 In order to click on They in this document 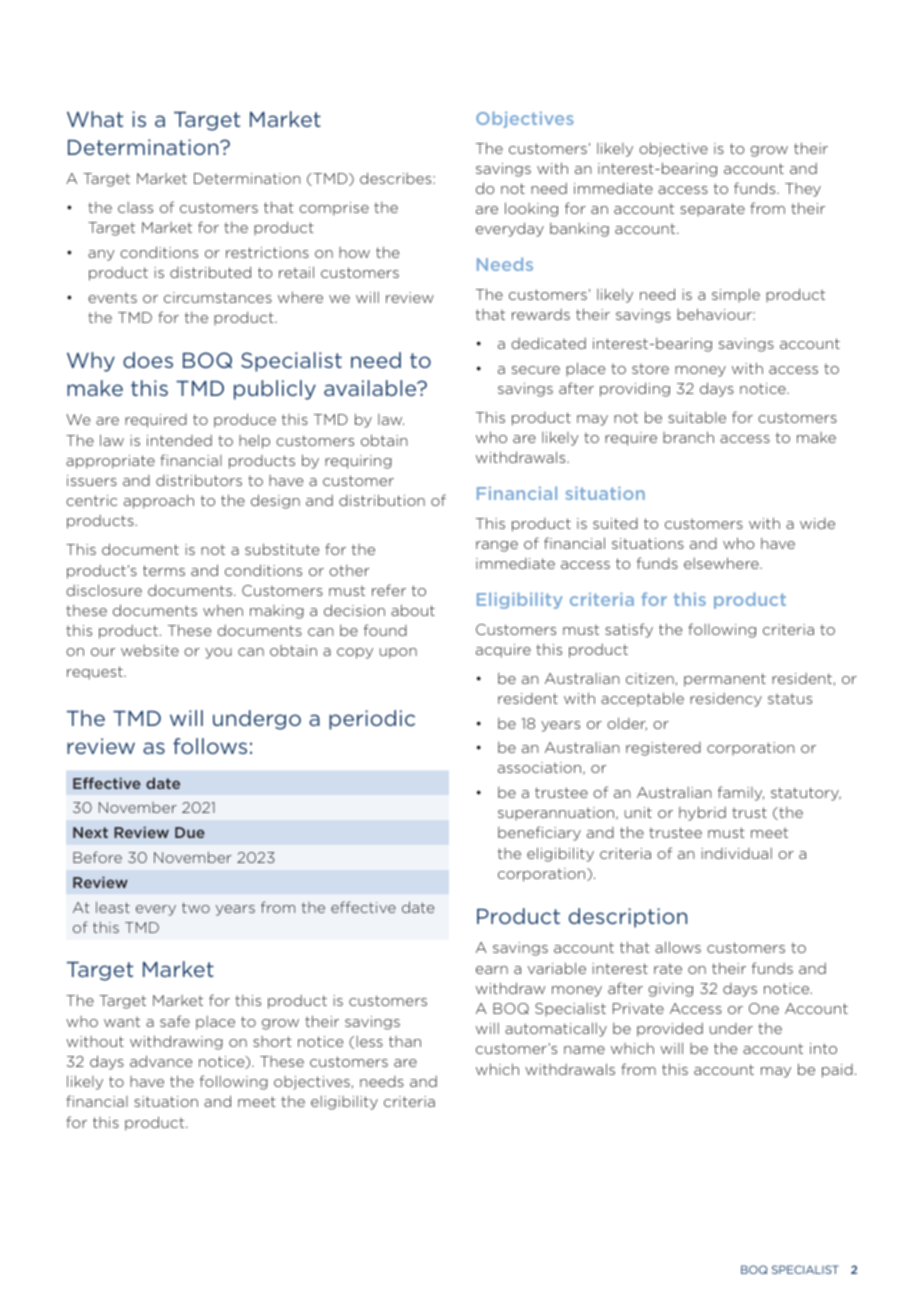, I will do `click(803, 190)`.
